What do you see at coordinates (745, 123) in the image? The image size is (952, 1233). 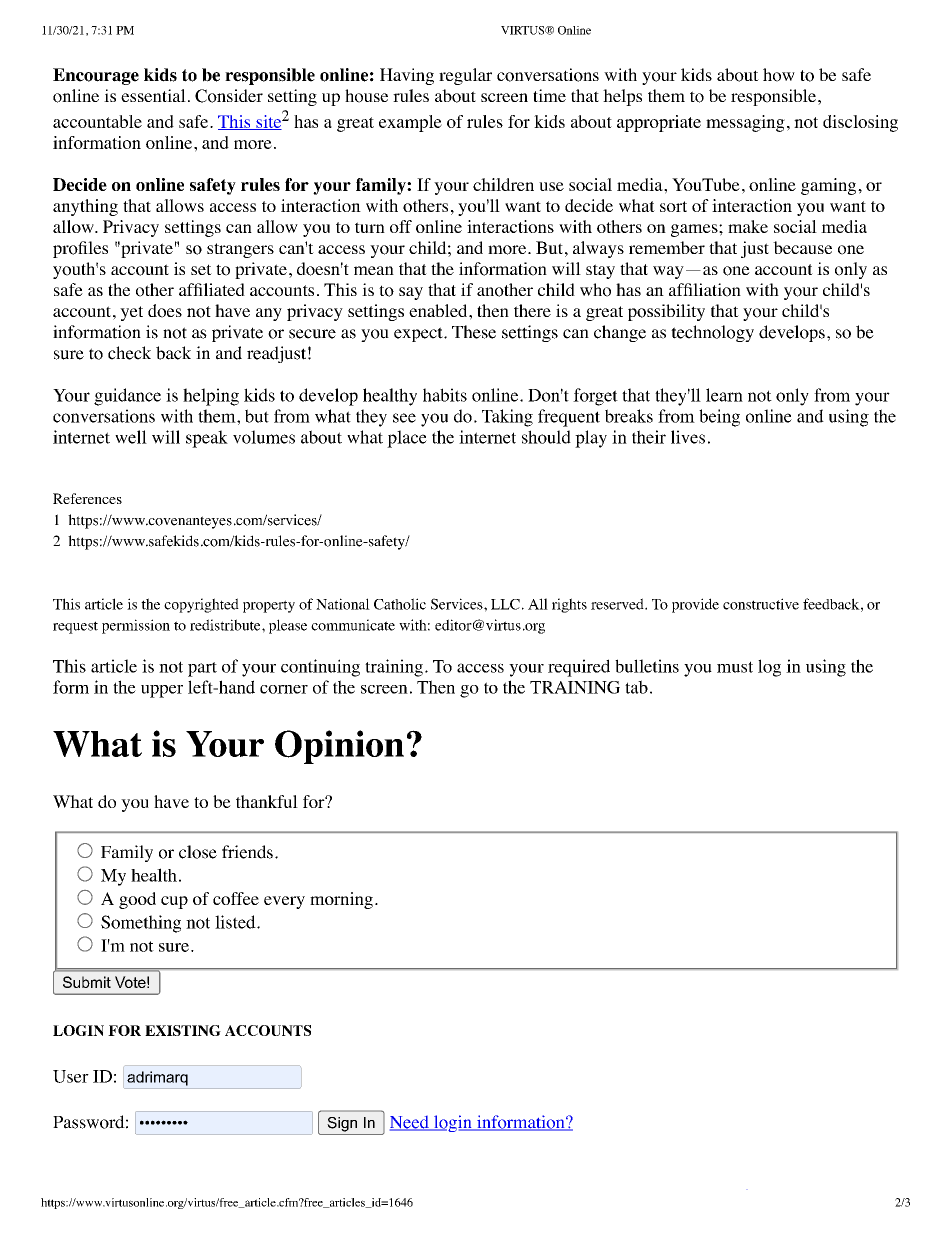 I see `messaging` at bounding box center [745, 123].
